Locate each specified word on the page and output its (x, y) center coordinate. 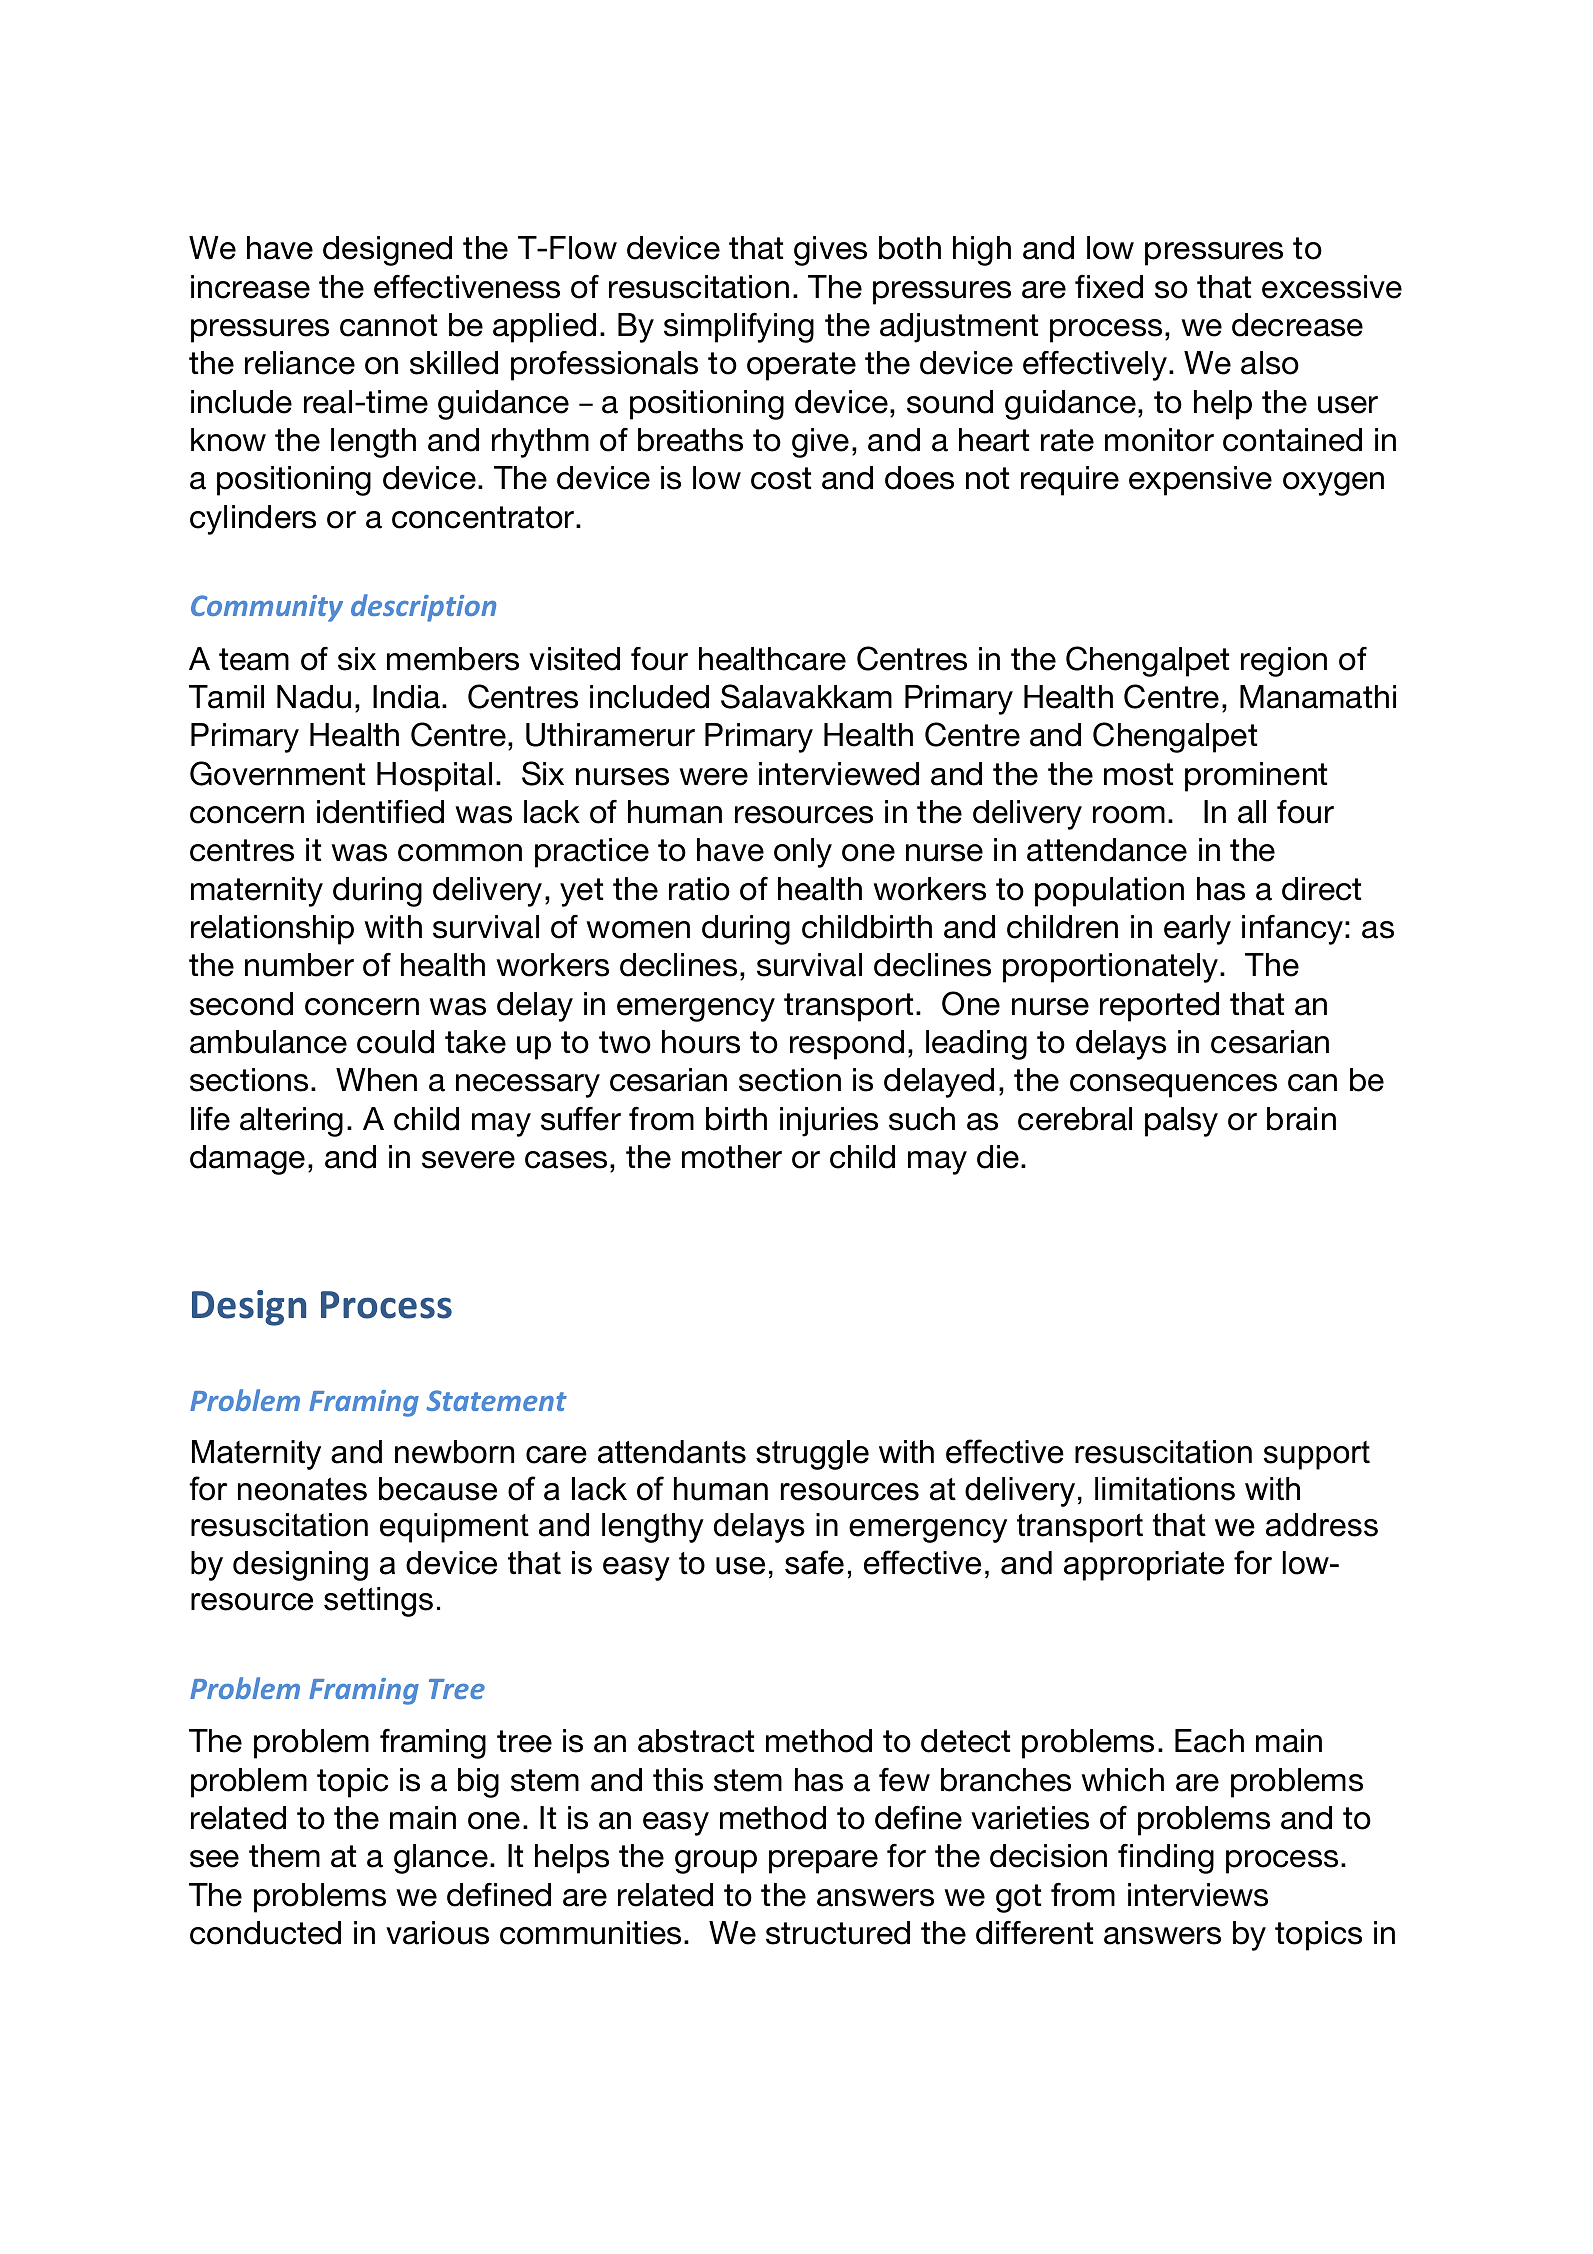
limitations (1165, 1489)
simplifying (739, 328)
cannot (388, 325)
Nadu (314, 697)
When (376, 1080)
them (284, 1856)
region (1284, 662)
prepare (823, 1862)
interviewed (839, 774)
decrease (1297, 325)
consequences (1173, 1086)
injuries (829, 1122)
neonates (302, 1489)
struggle (812, 1455)
